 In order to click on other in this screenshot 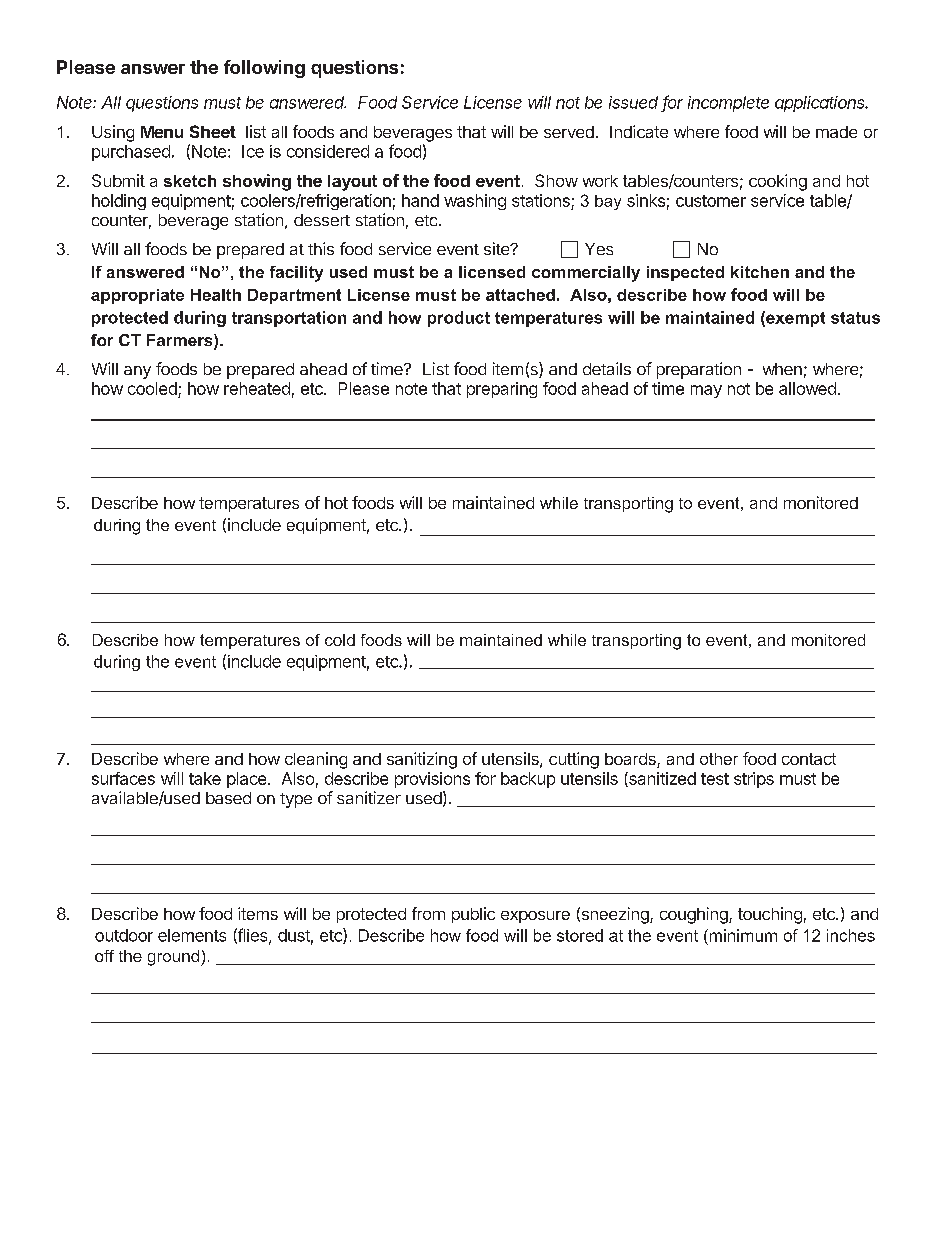, I will do `click(719, 759)`.
